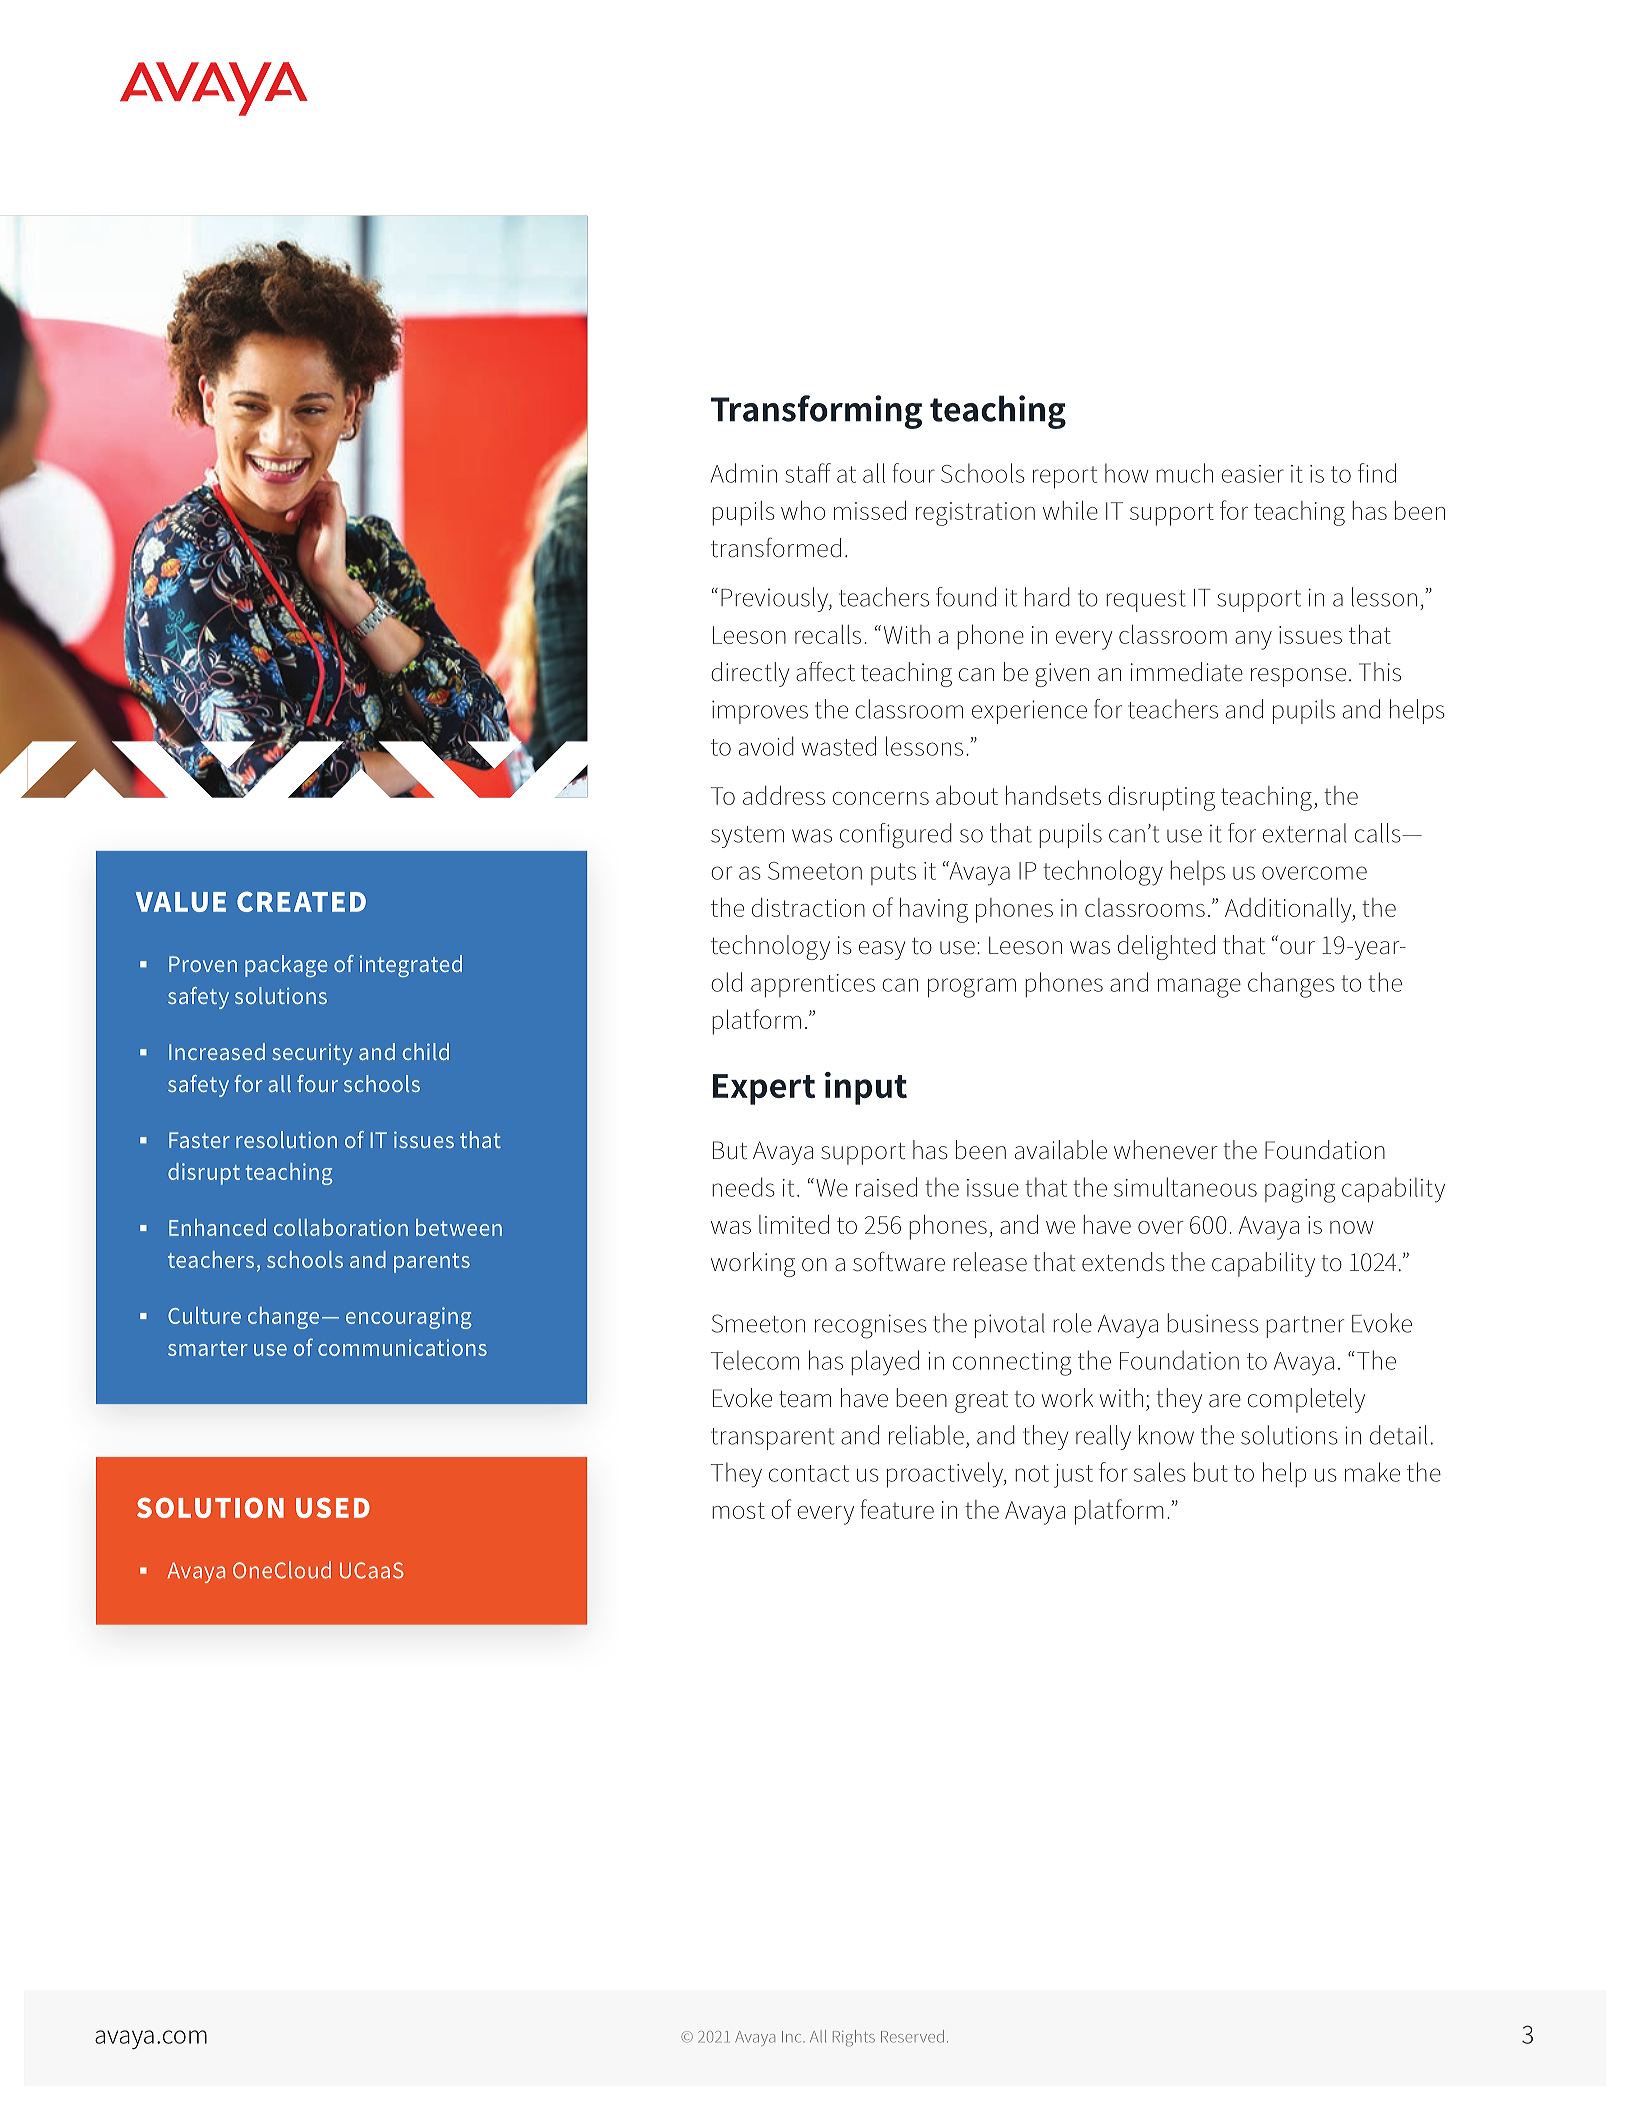 Image resolution: width=1630 pixels, height=2110 pixels. What do you see at coordinates (744, 473) in the screenshot?
I see `Admin` at bounding box center [744, 473].
